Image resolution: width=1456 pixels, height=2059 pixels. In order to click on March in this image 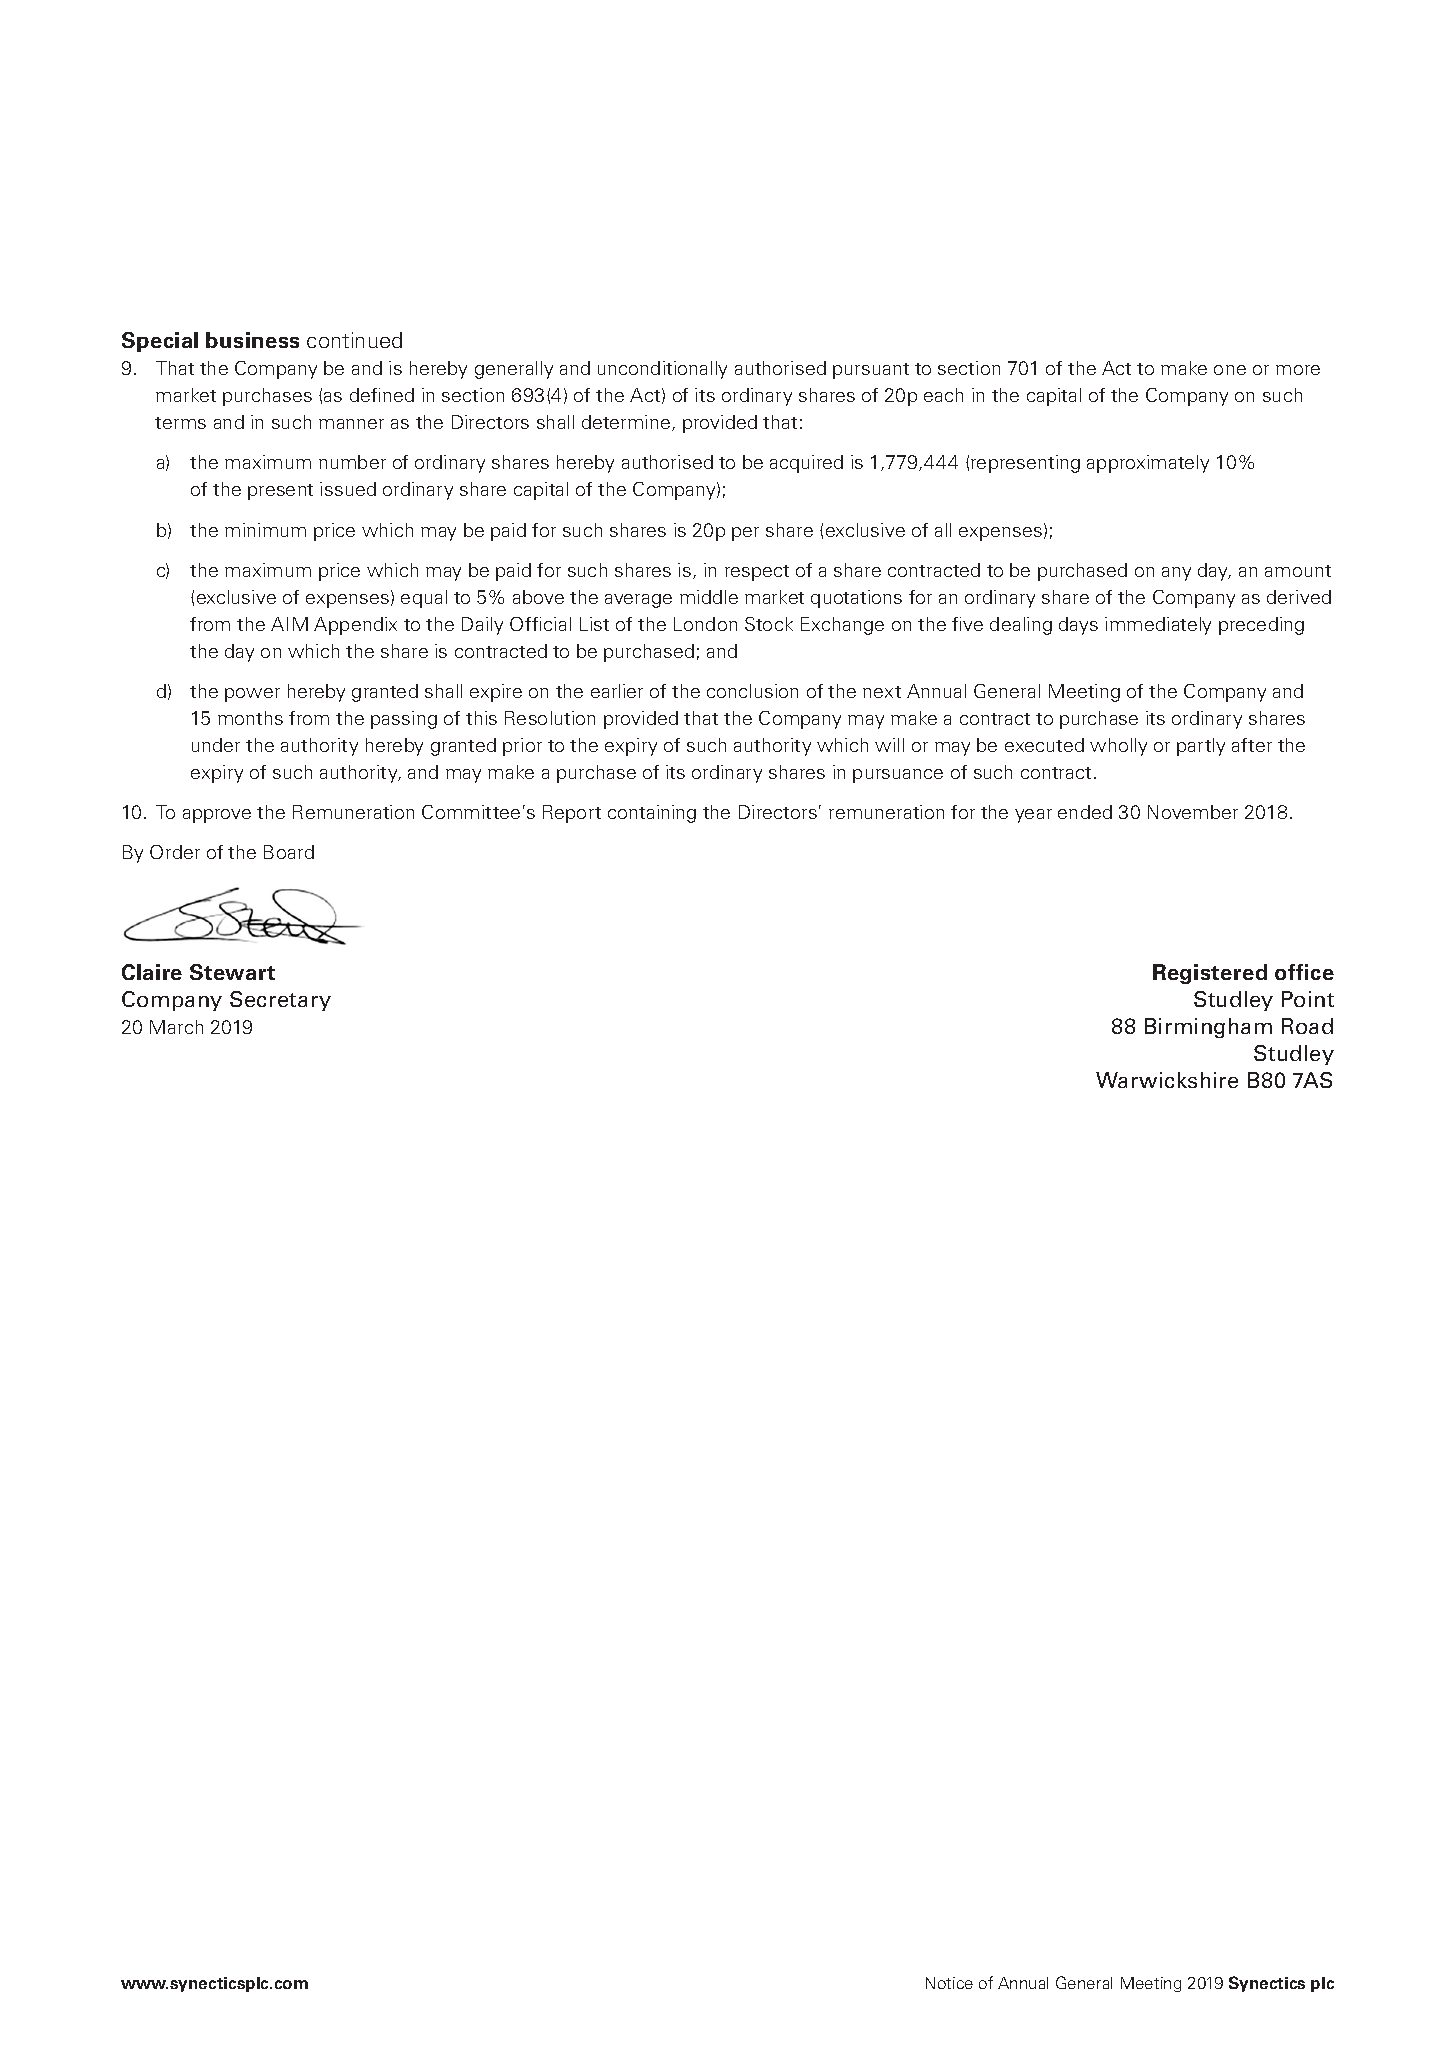, I will do `click(176, 1027)`.
